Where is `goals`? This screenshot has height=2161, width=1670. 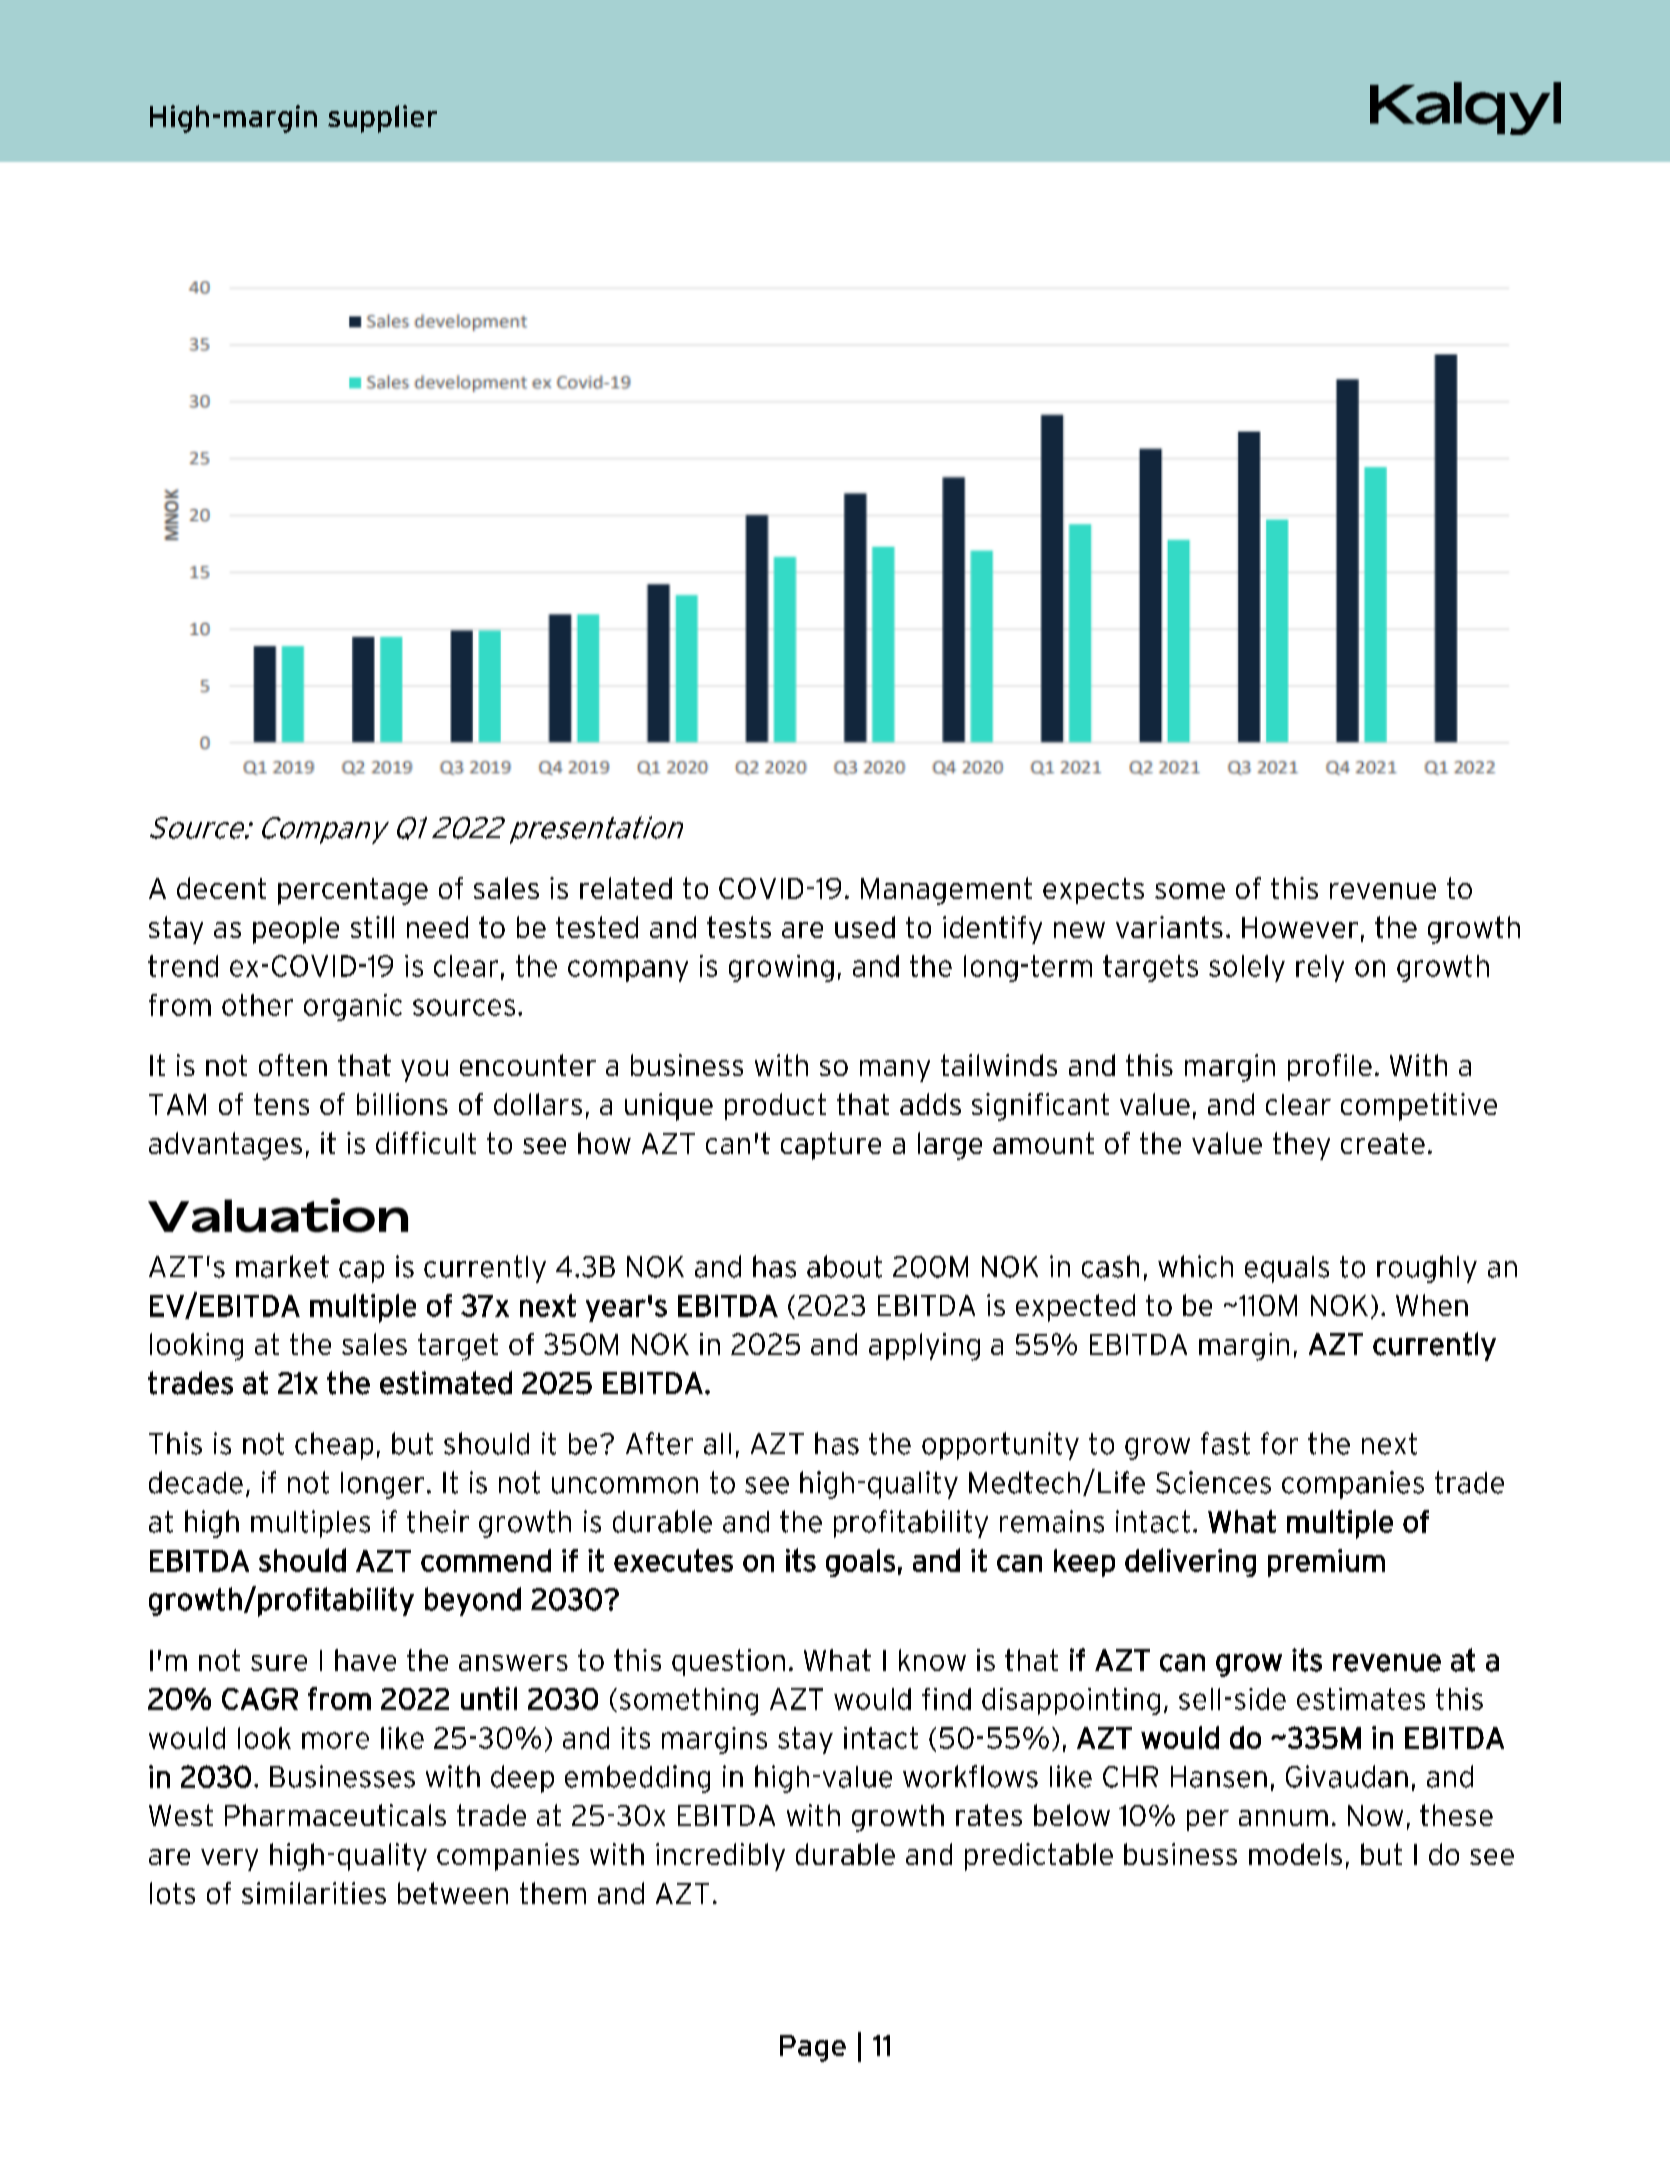 goals is located at coordinates (860, 1563).
